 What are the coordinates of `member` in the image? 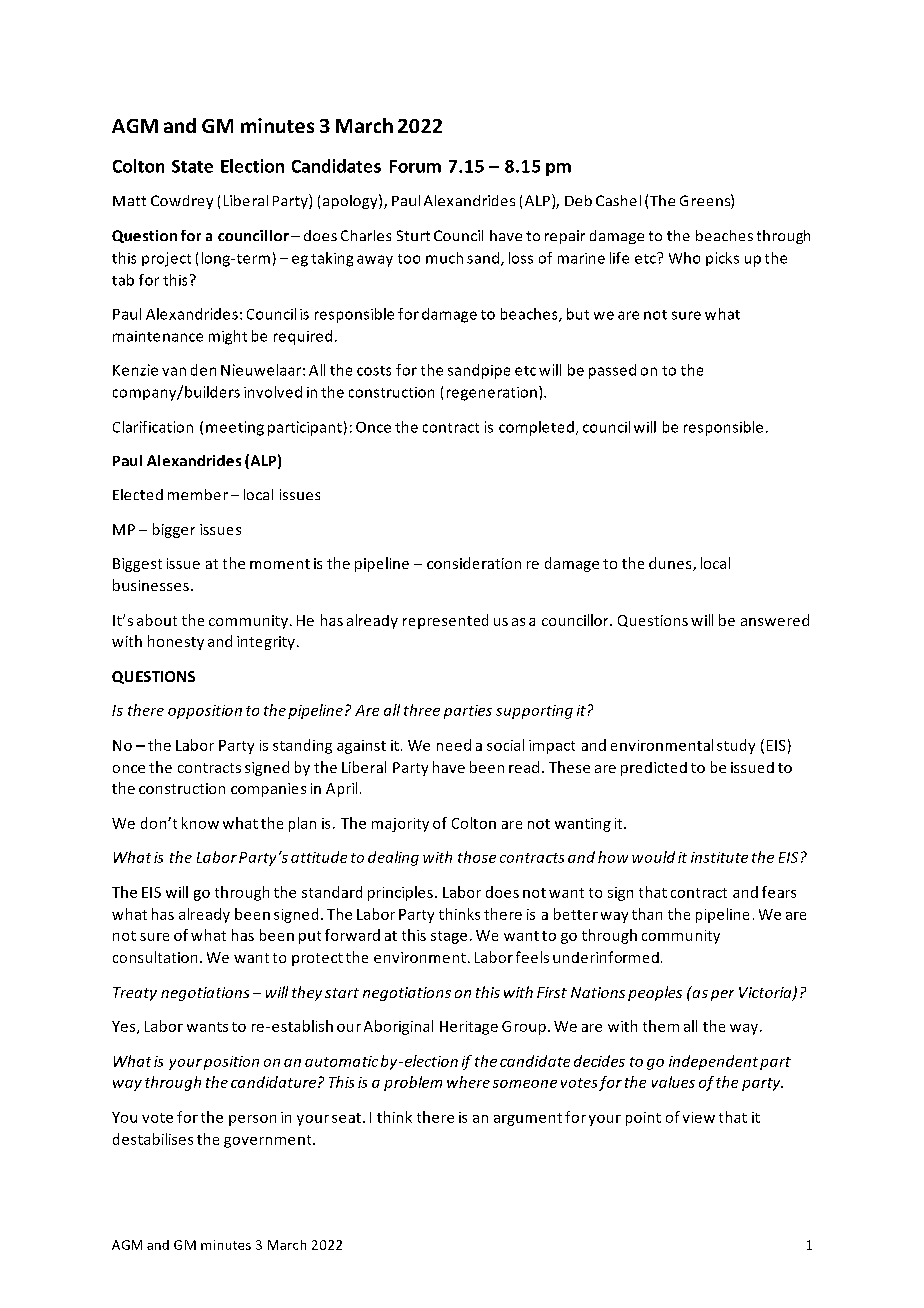 It's located at (198, 494).
